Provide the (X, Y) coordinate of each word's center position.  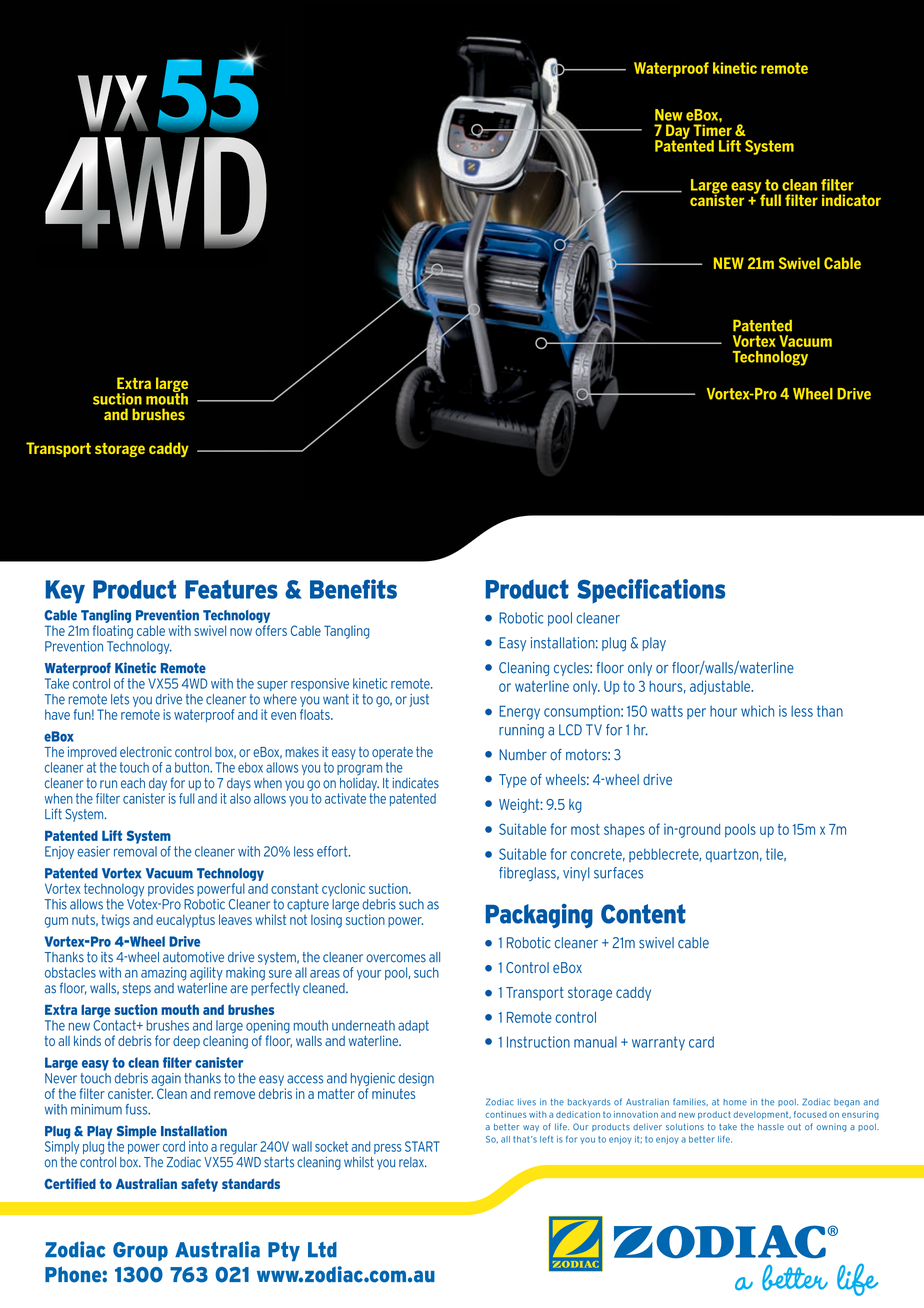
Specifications (651, 591)
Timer (712, 130)
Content (643, 914)
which (757, 711)
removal (135, 850)
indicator (851, 200)
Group (140, 1251)
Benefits (353, 589)
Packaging (539, 916)
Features (231, 589)
